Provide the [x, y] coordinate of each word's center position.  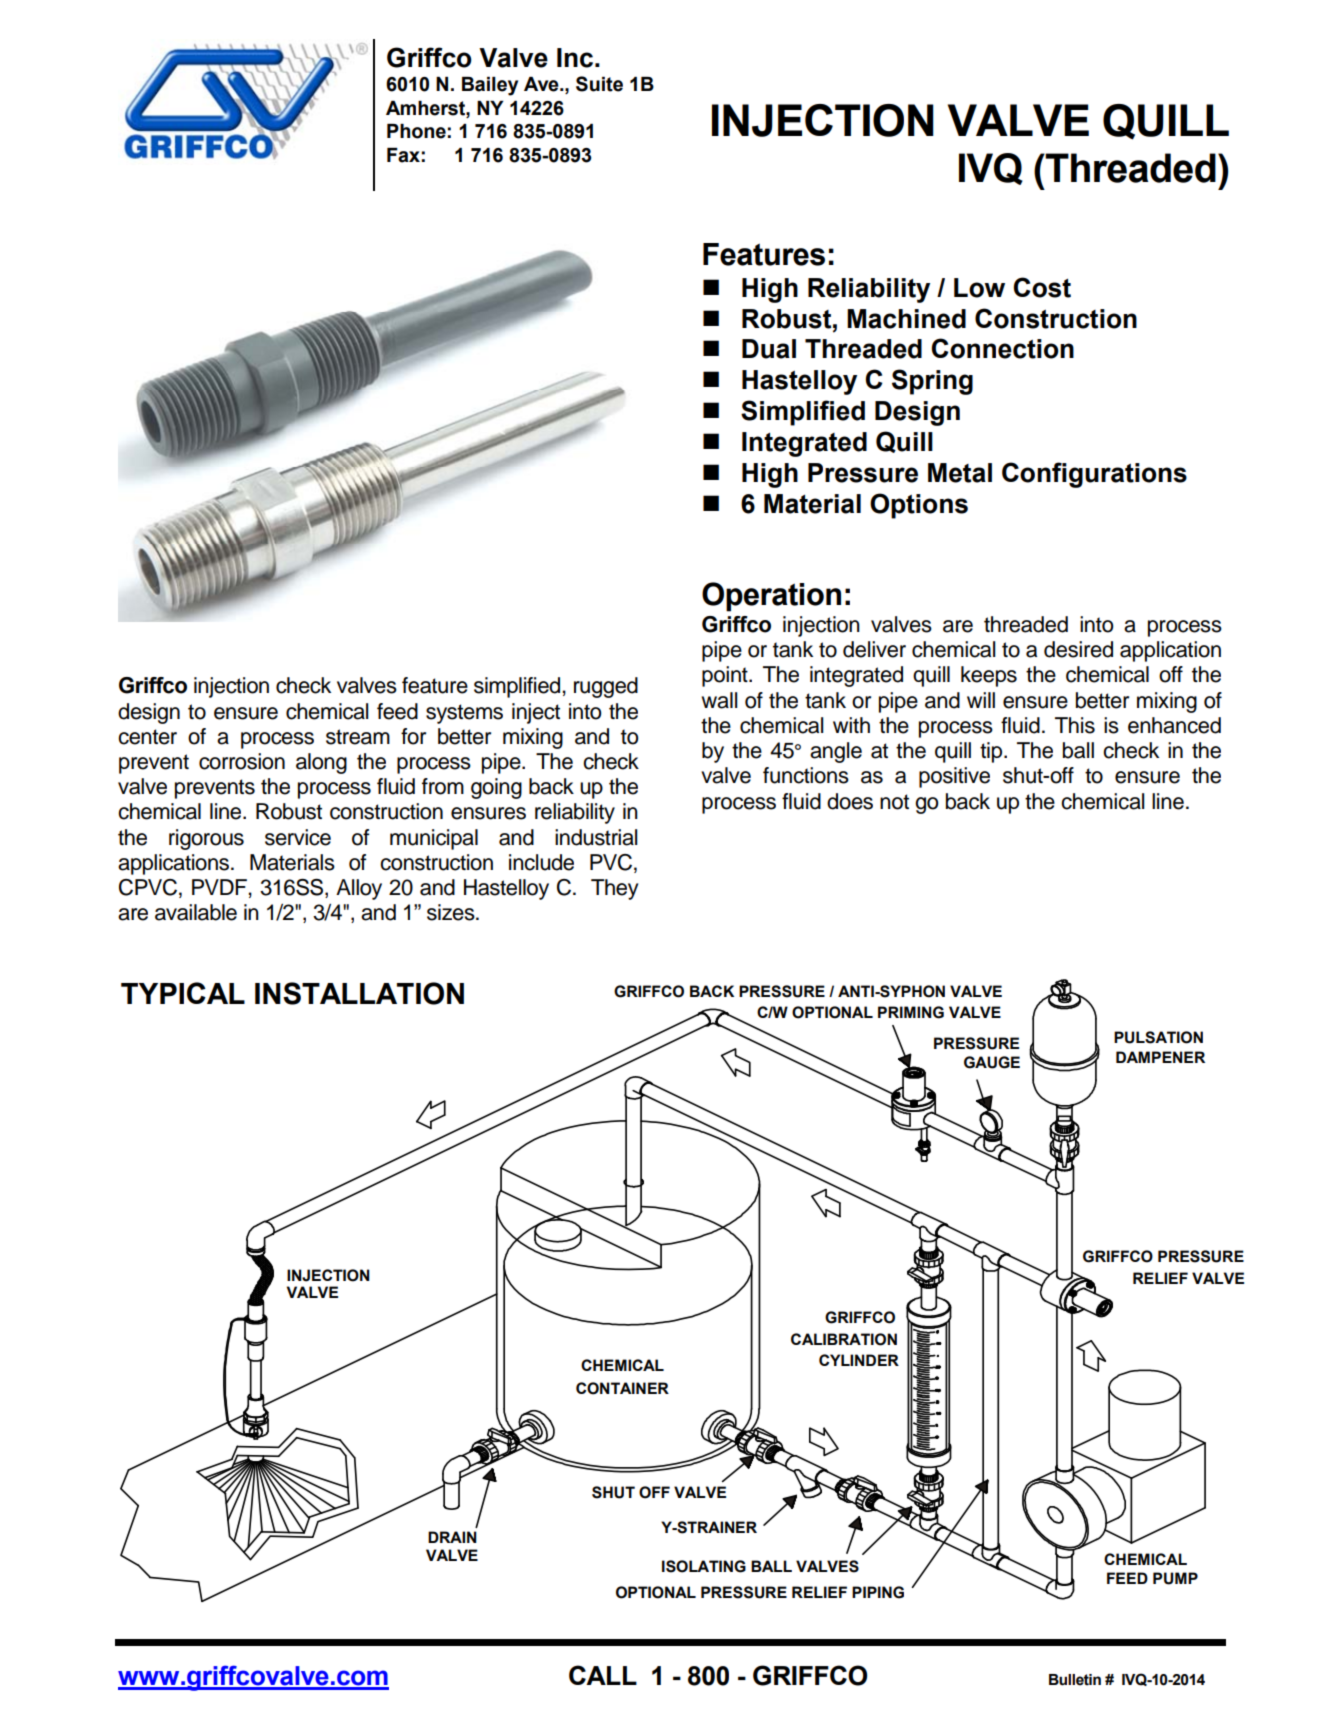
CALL [603, 1675]
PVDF [220, 887]
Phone [416, 131]
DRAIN [452, 1537]
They [614, 889]
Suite [599, 84]
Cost [1042, 287]
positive [954, 777]
